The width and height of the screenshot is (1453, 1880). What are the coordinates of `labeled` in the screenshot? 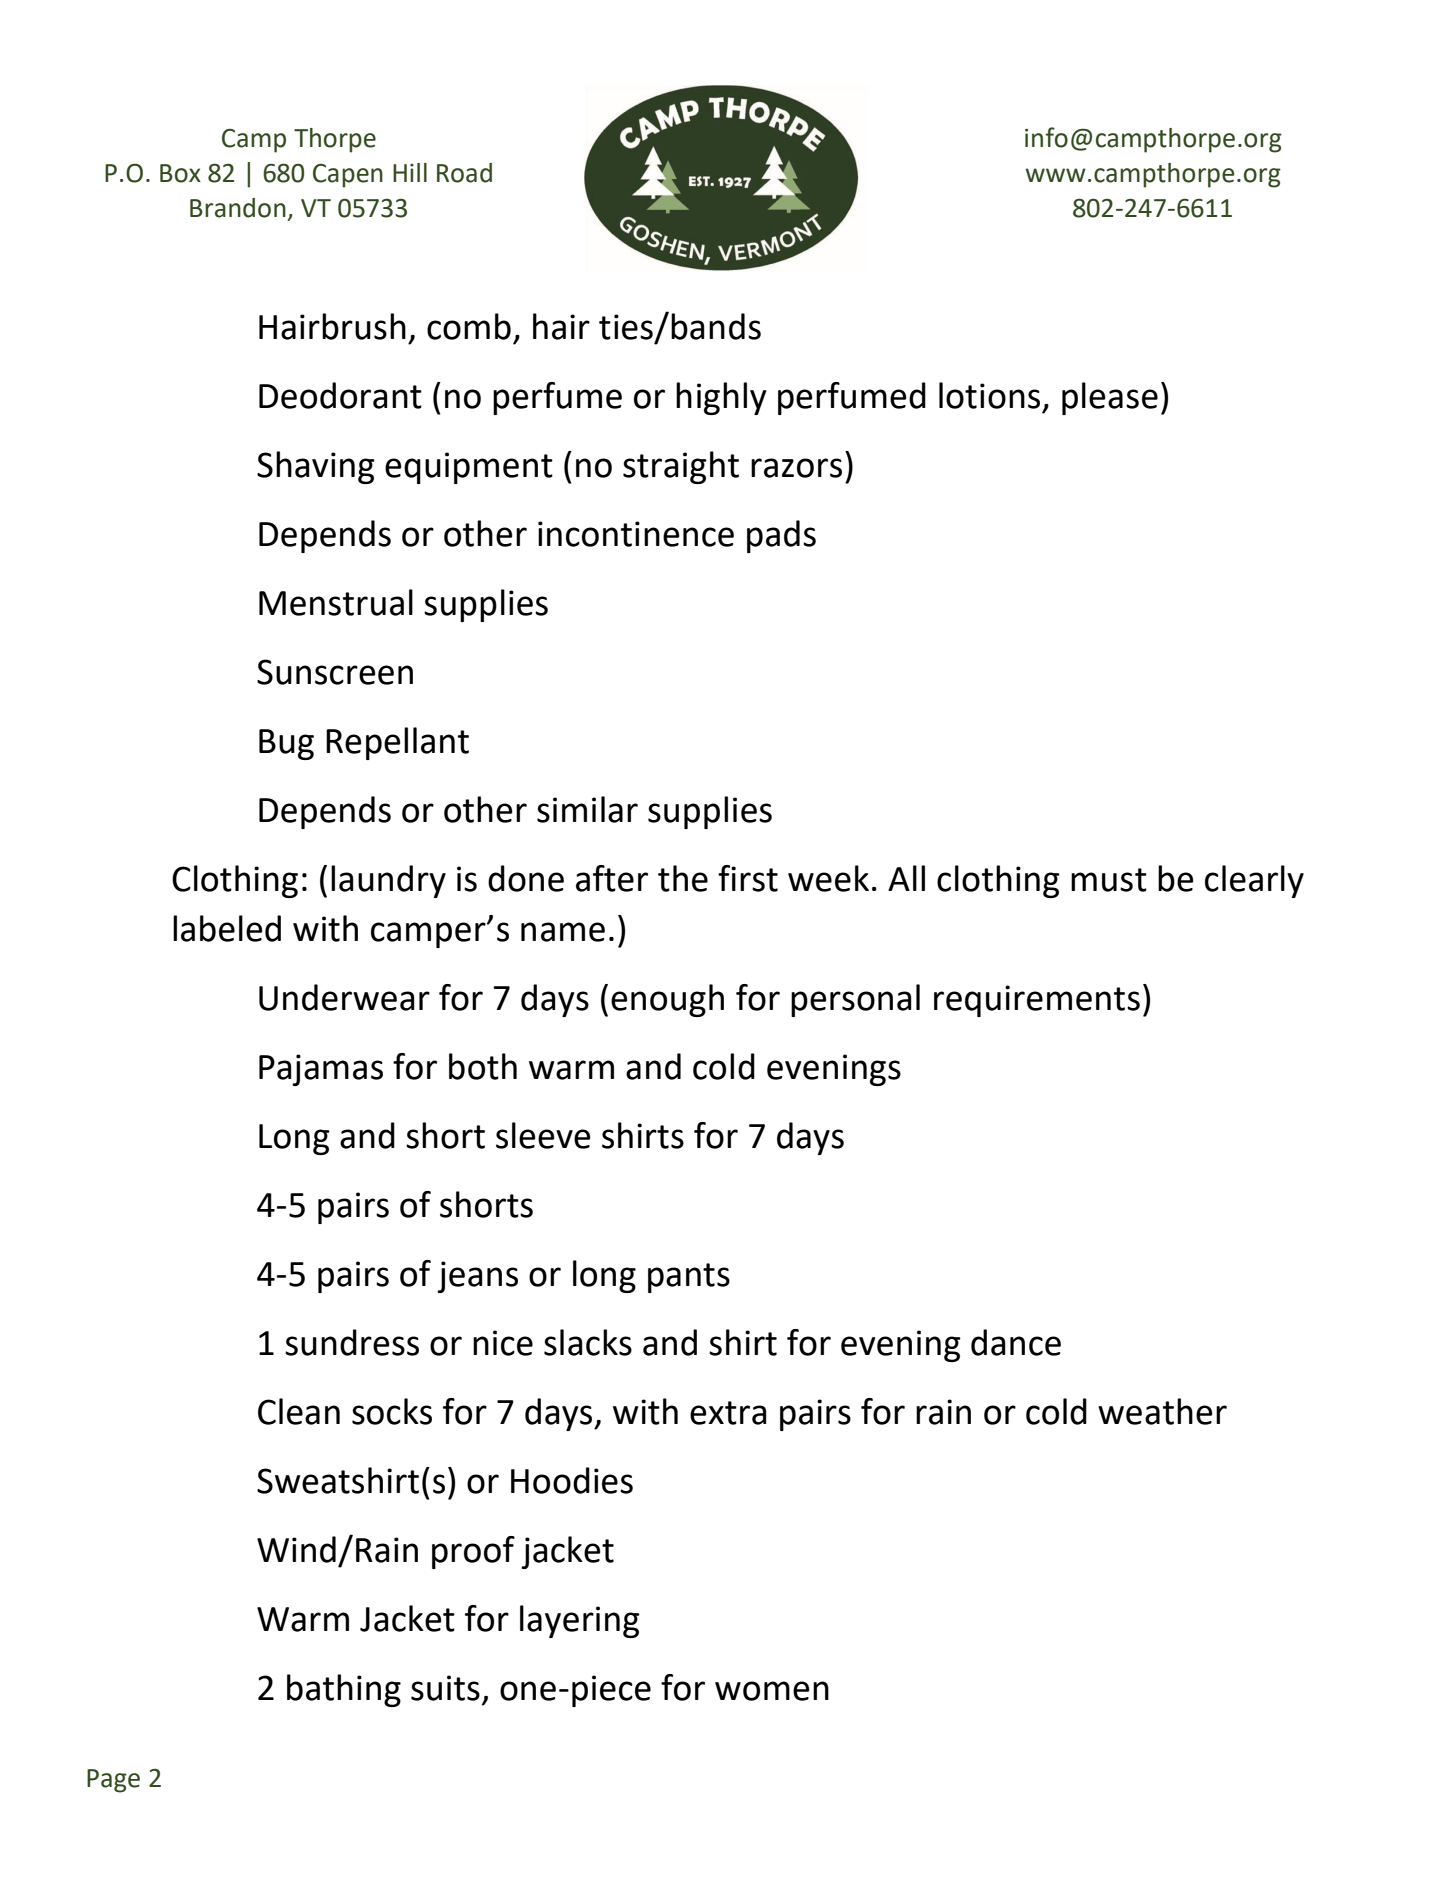 It's located at (227, 928).
